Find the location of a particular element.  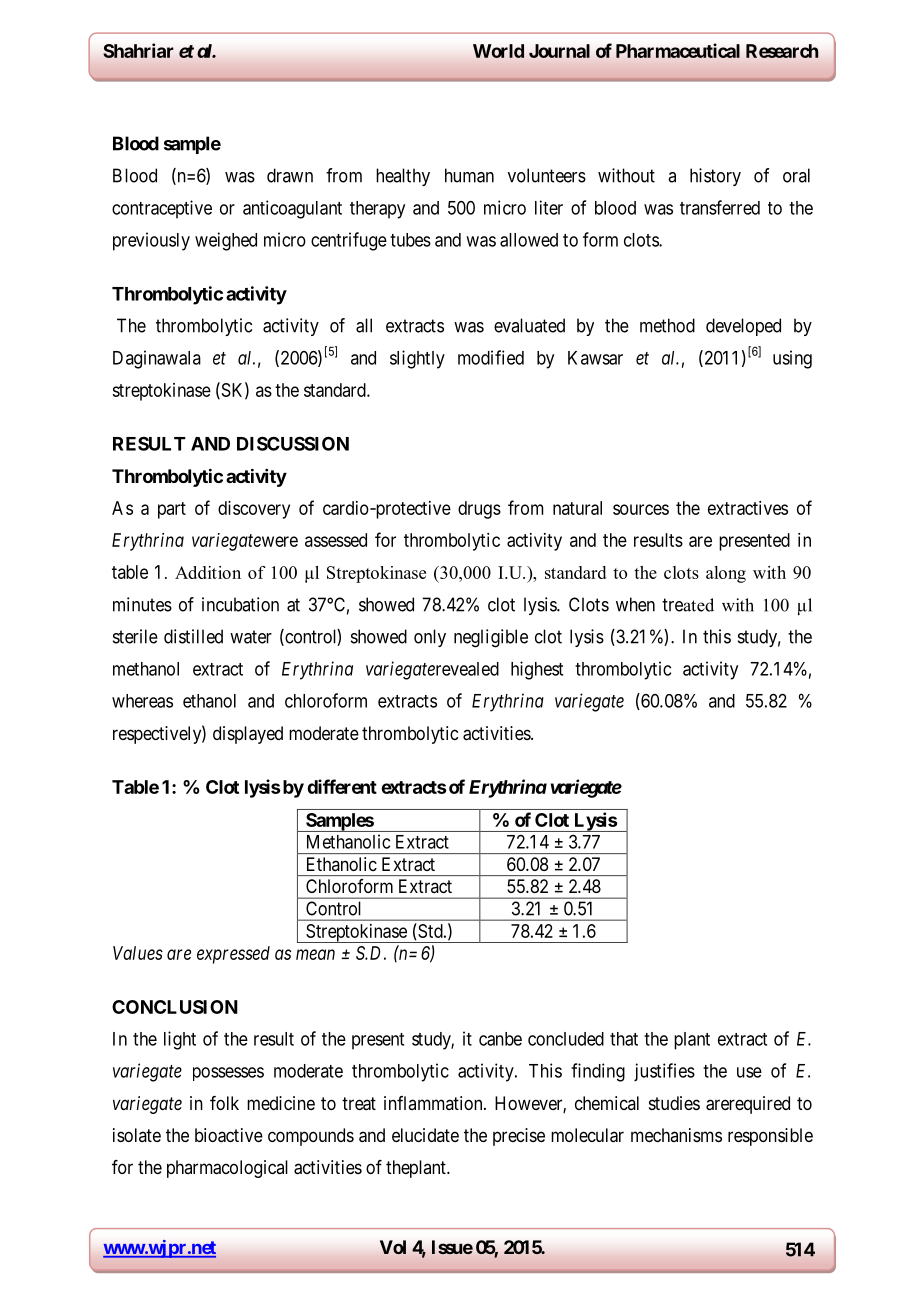

World is located at coordinates (498, 51).
